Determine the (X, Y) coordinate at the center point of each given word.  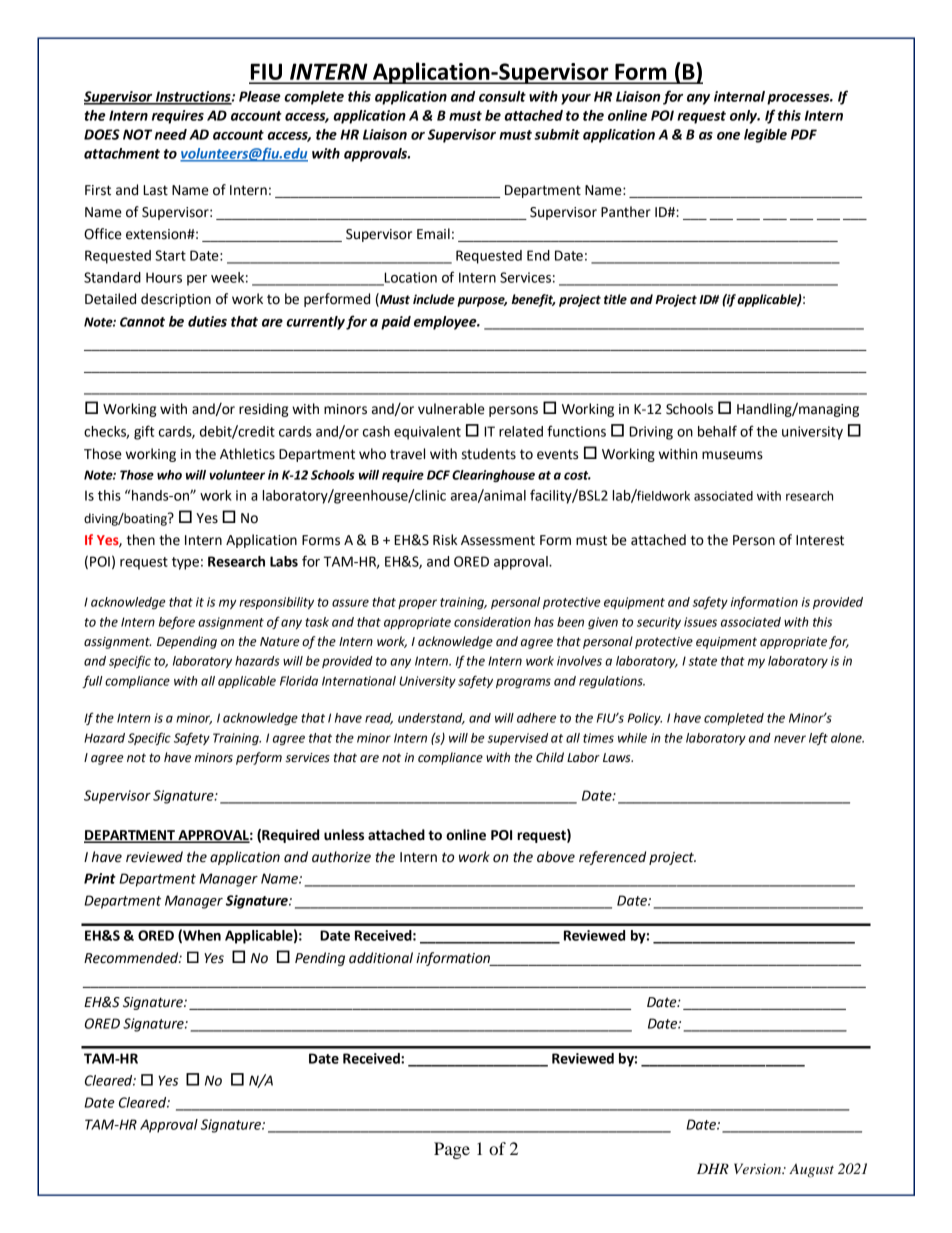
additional (381, 958)
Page (452, 1150)
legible (765, 136)
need (171, 134)
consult (502, 96)
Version (759, 1168)
